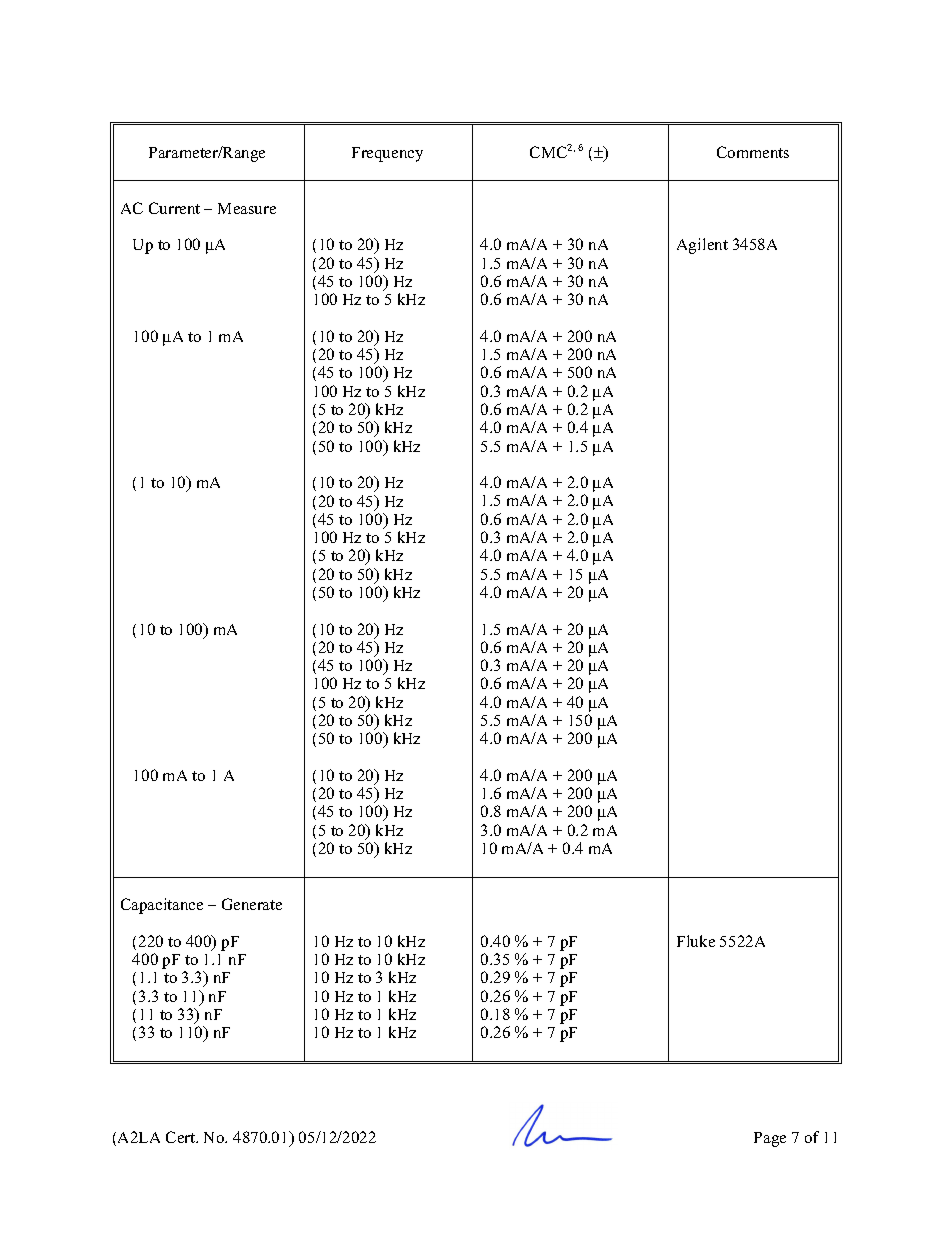 Image resolution: width=952 pixels, height=1233 pixels. I want to click on Agilent, so click(702, 246).
